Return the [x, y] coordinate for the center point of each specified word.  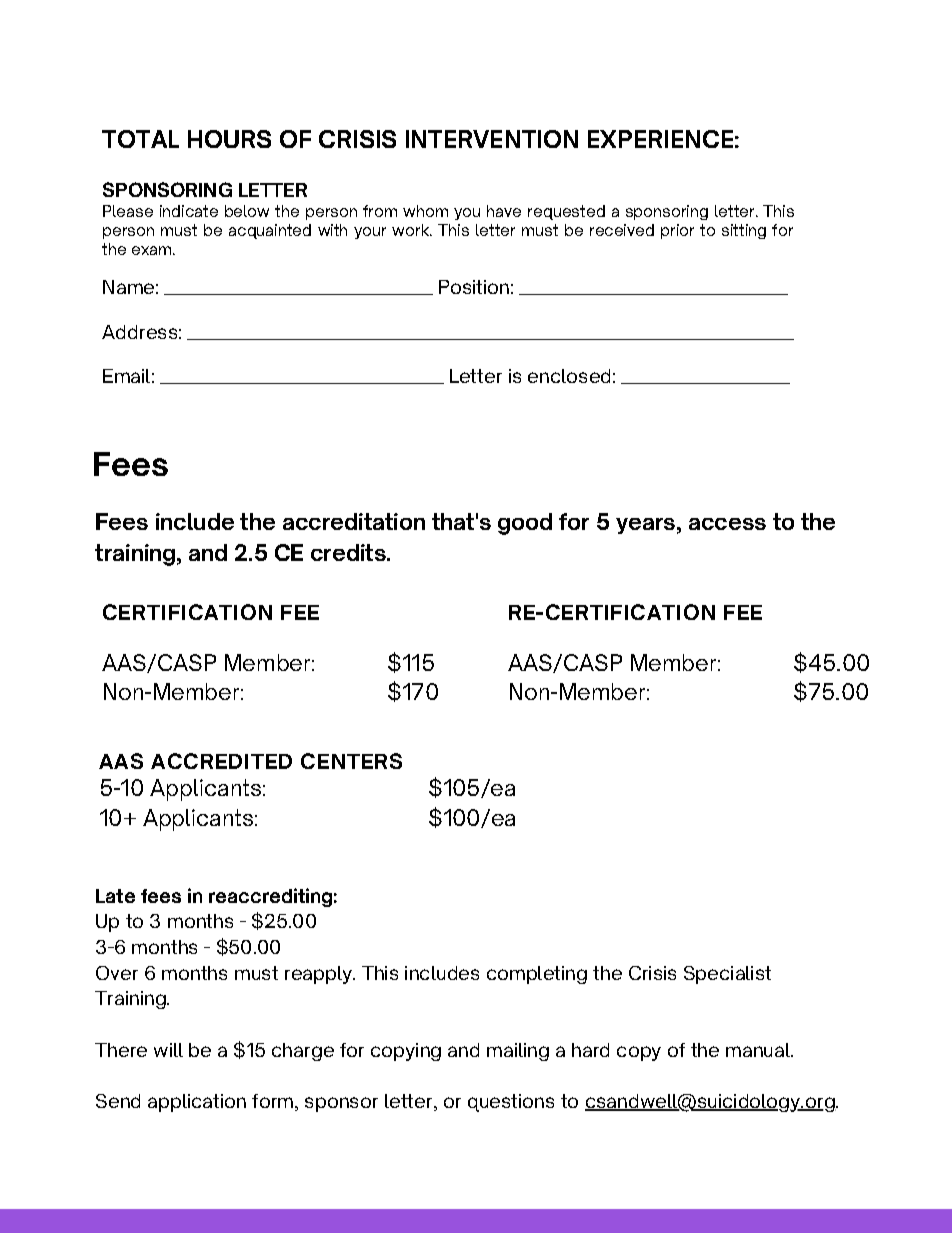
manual [759, 1050]
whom [425, 211]
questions [511, 1103]
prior [677, 231]
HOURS [229, 139]
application [197, 1103]
